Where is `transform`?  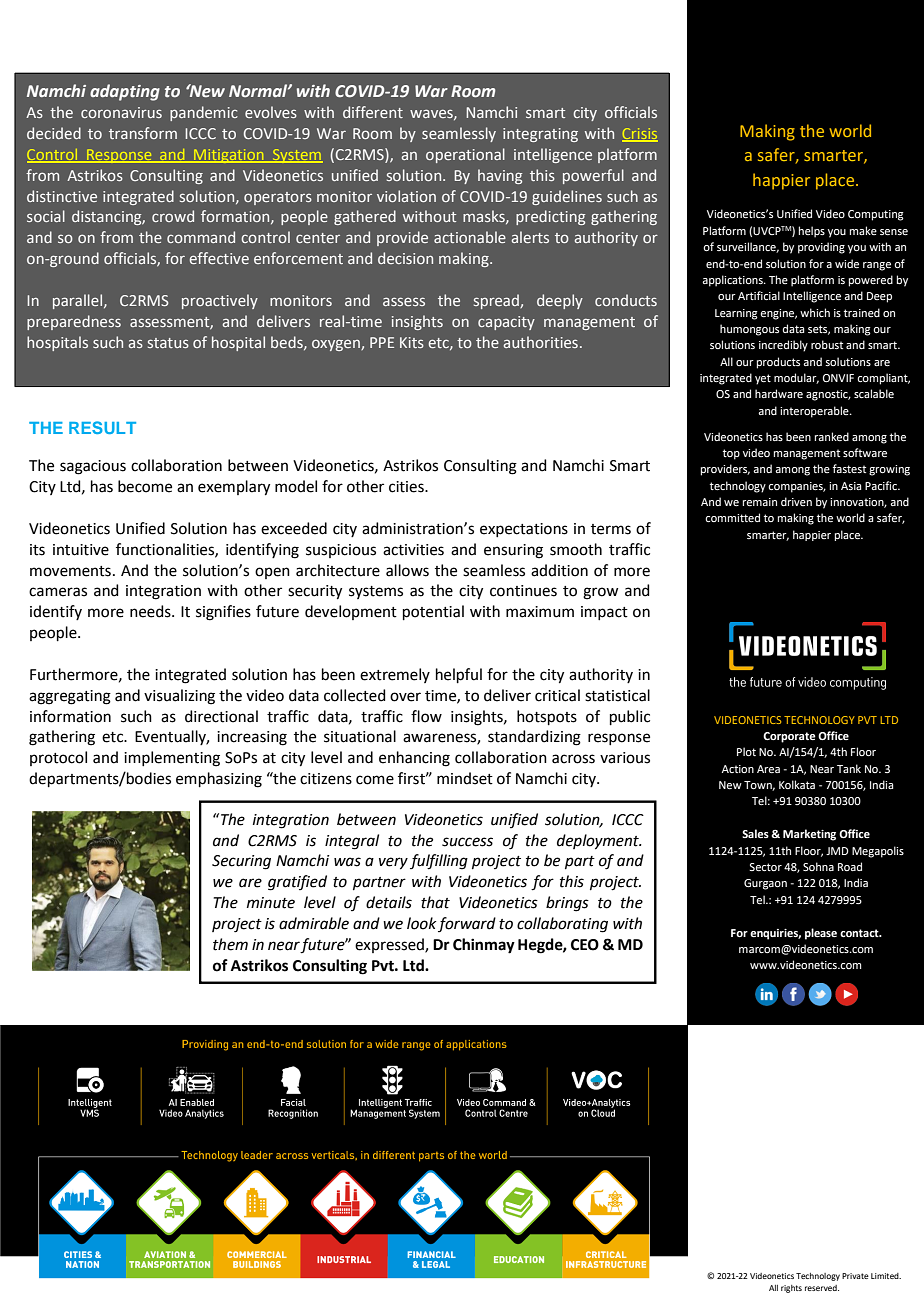 transform is located at coordinates (143, 133).
